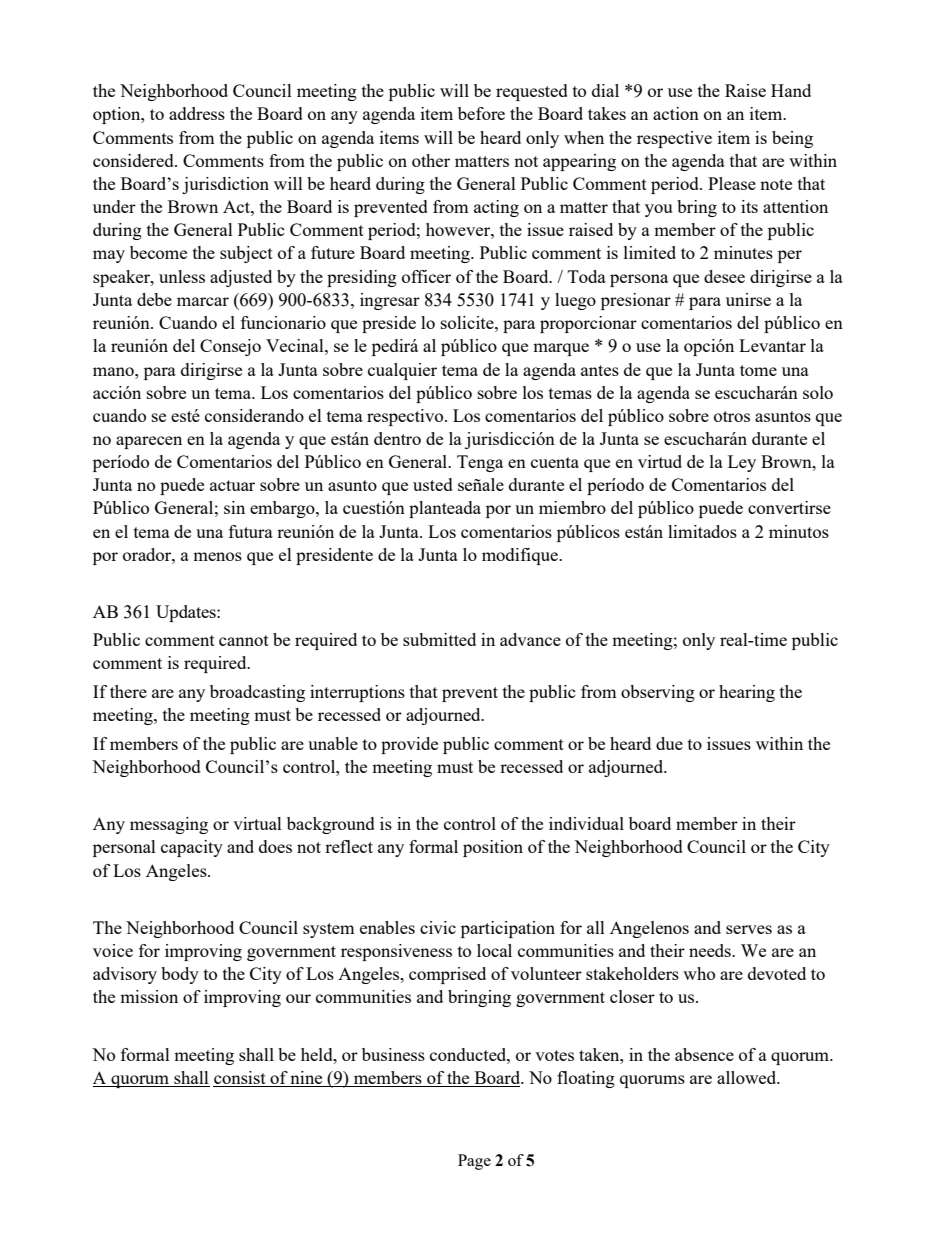  I want to click on allowed, so click(748, 1077).
